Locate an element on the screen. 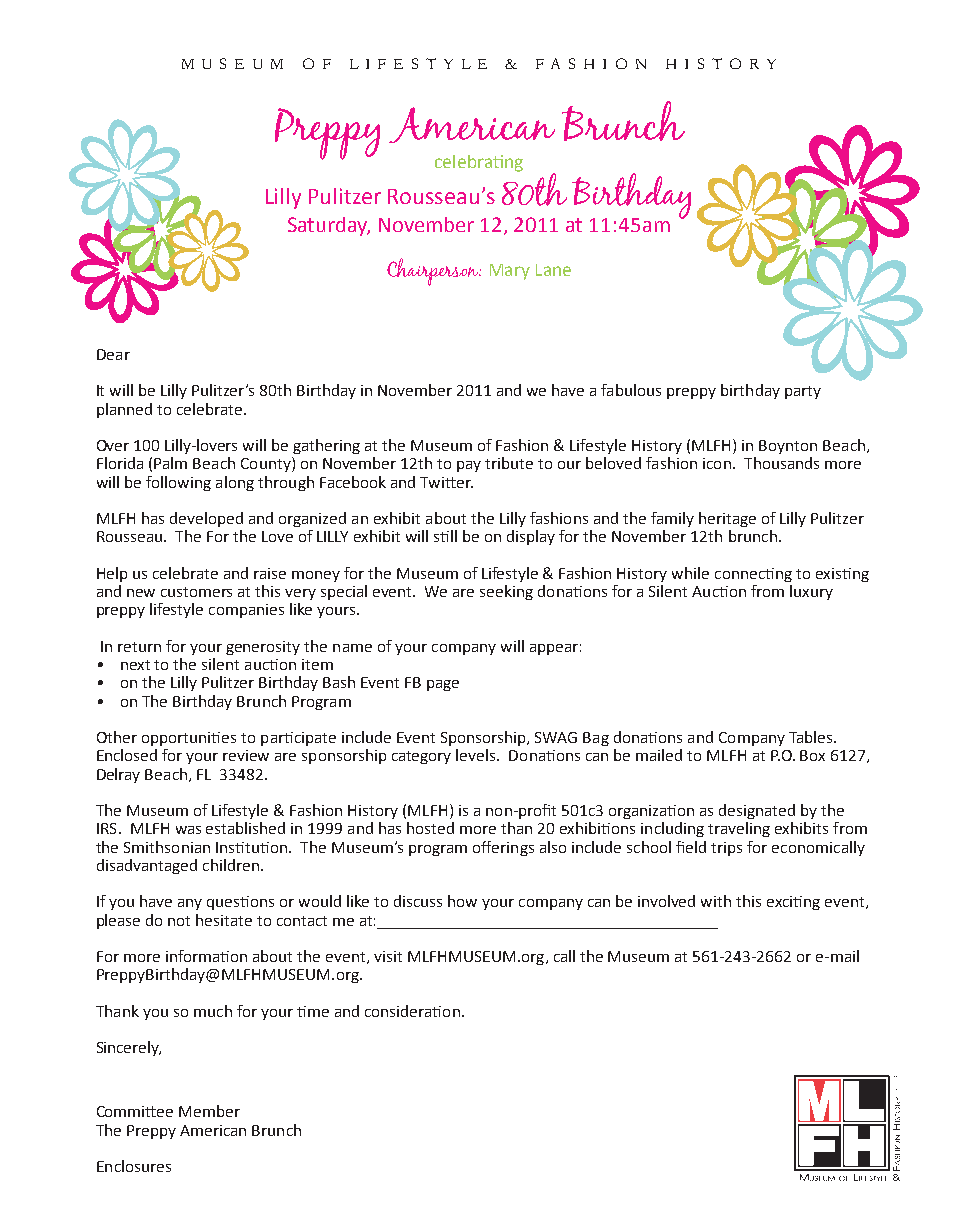  Box is located at coordinates (812, 755).
